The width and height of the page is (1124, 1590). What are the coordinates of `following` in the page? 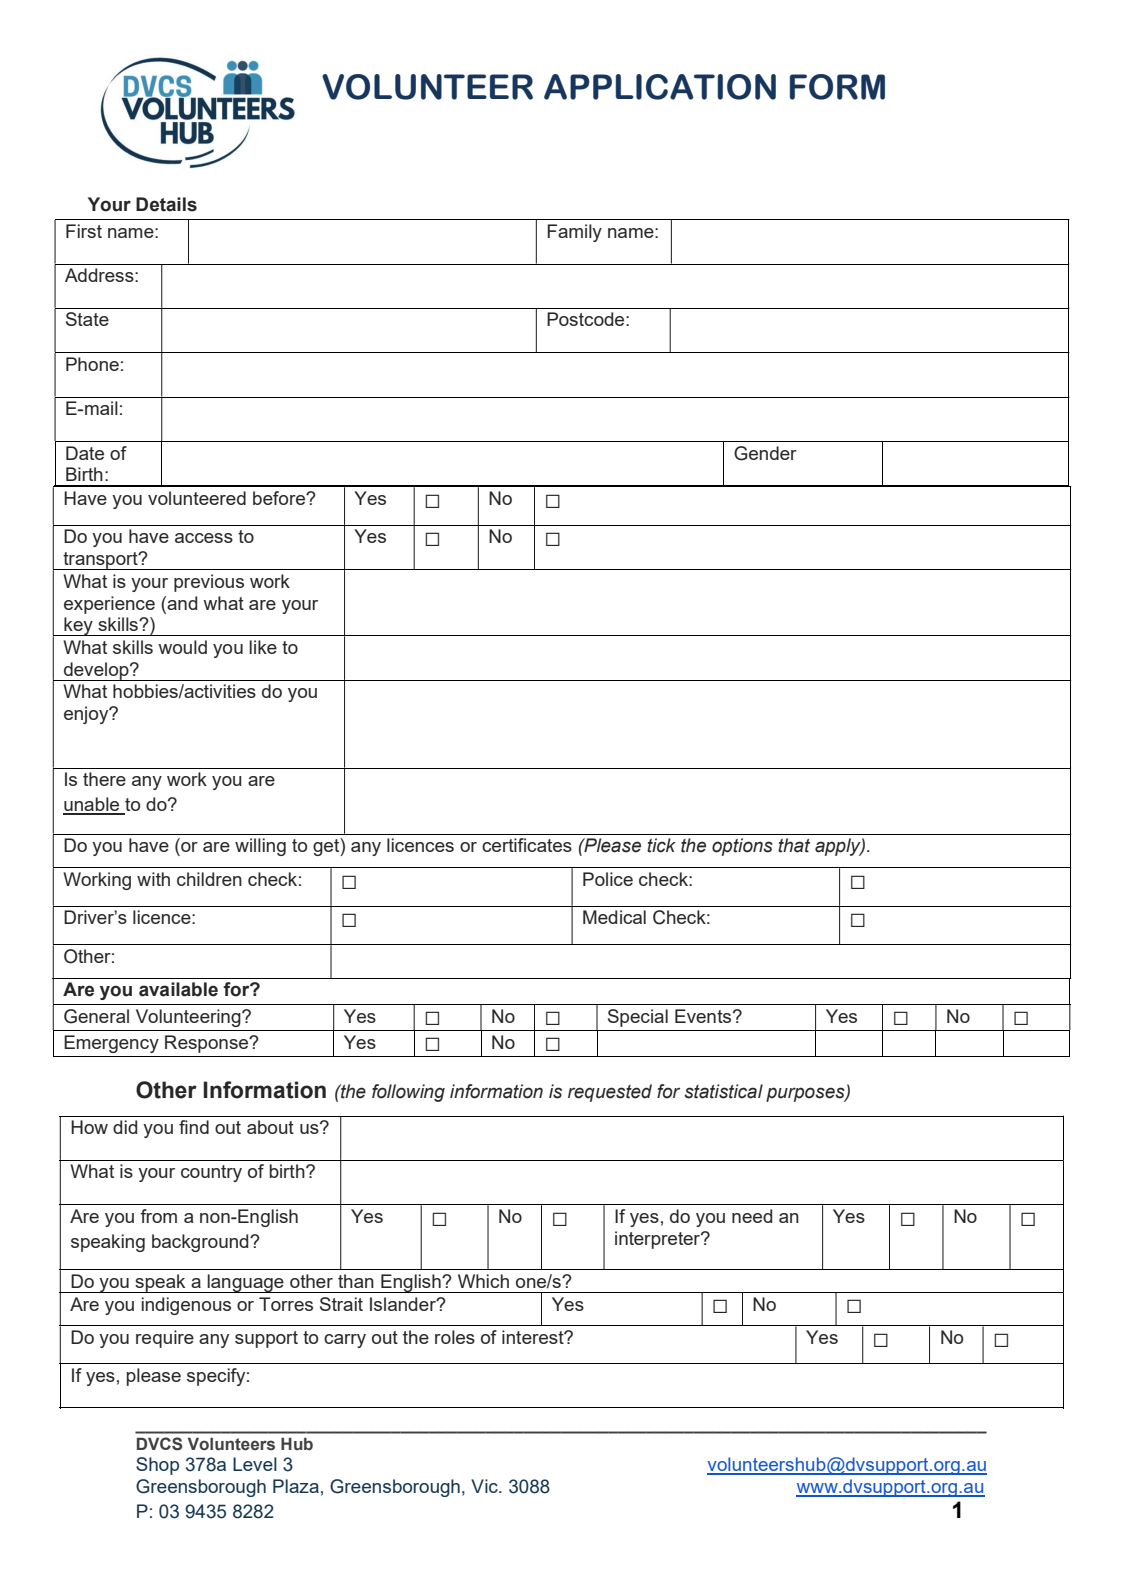 It's located at (408, 1093).
